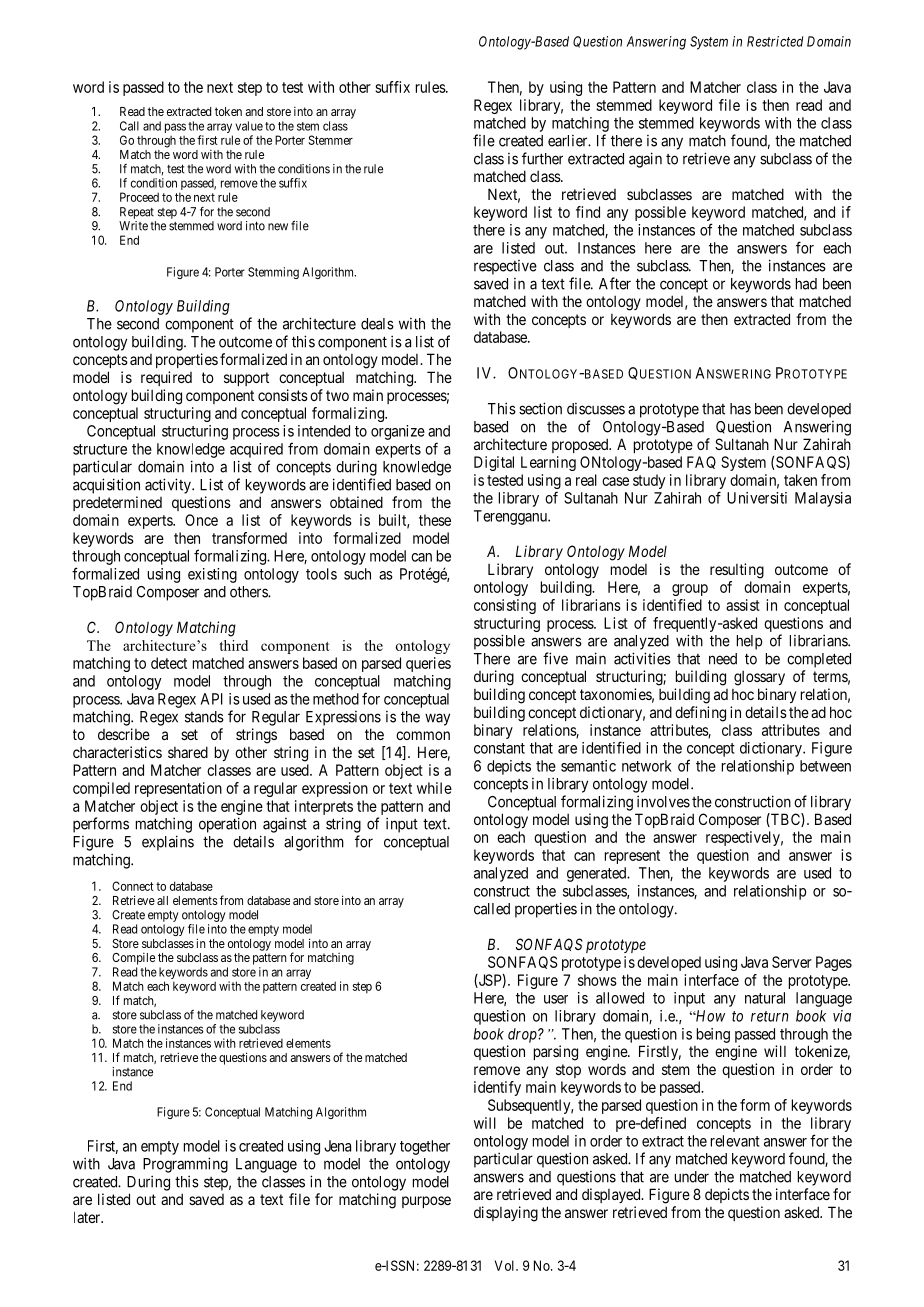  What do you see at coordinates (505, 606) in the page?
I see `consisting` at bounding box center [505, 606].
